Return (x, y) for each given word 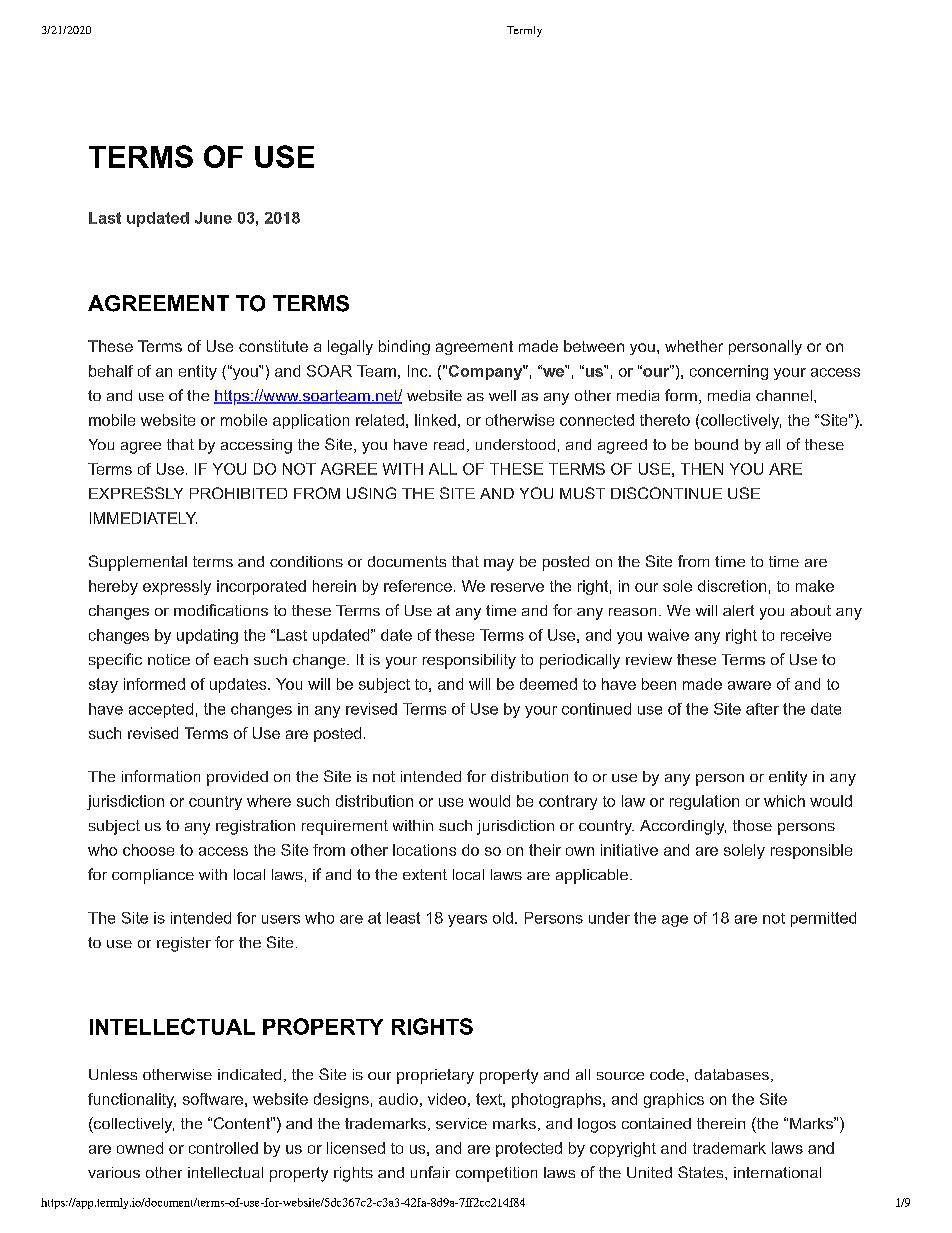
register (184, 944)
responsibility (469, 661)
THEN (702, 469)
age (675, 921)
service (461, 1123)
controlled (223, 1148)
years (467, 921)
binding (404, 347)
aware (749, 685)
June (213, 218)
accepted (161, 710)
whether (694, 346)
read (449, 444)
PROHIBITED (238, 493)
